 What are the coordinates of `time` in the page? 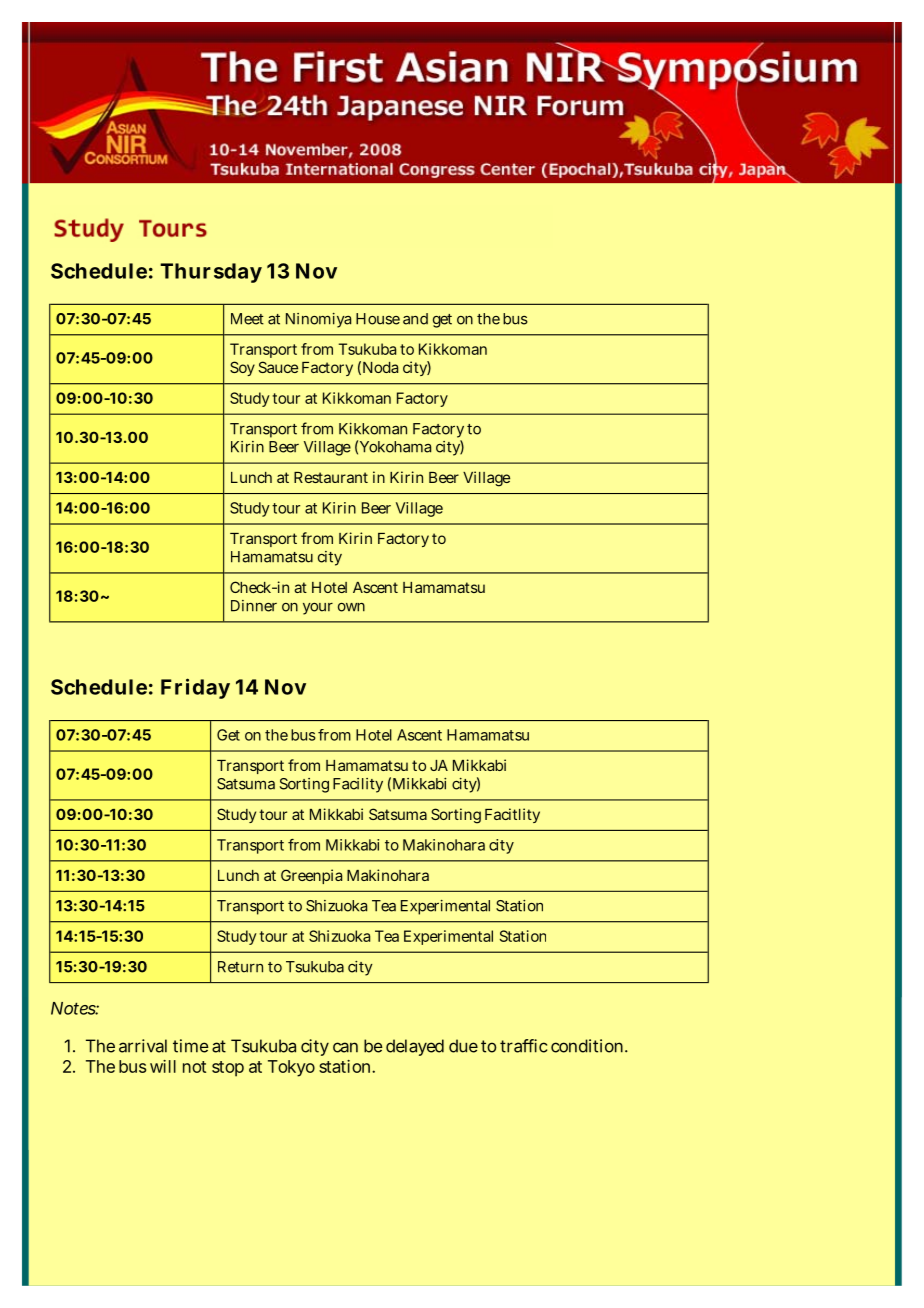 It's located at (191, 1046).
